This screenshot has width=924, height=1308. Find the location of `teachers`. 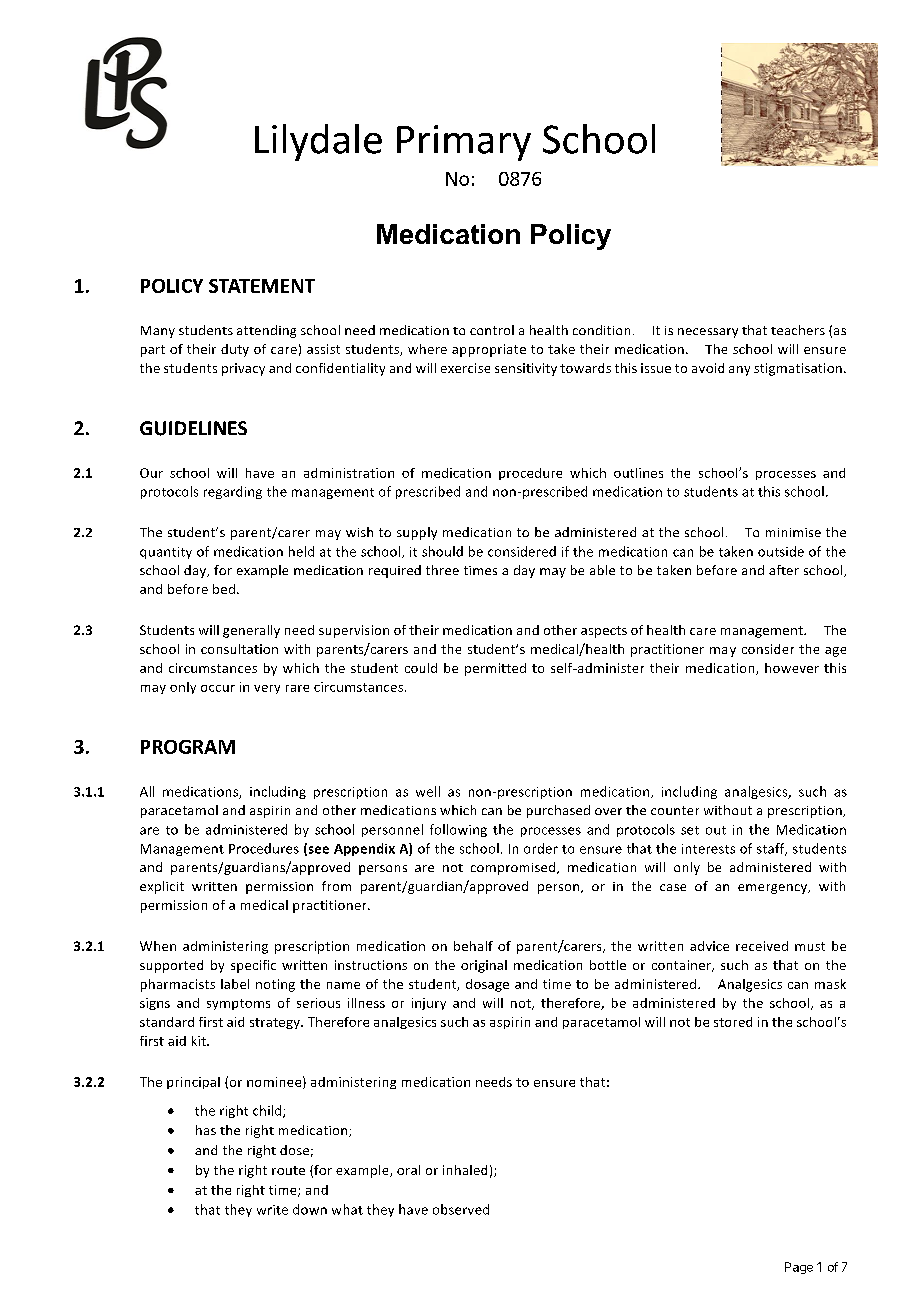

teachers is located at coordinates (798, 330).
